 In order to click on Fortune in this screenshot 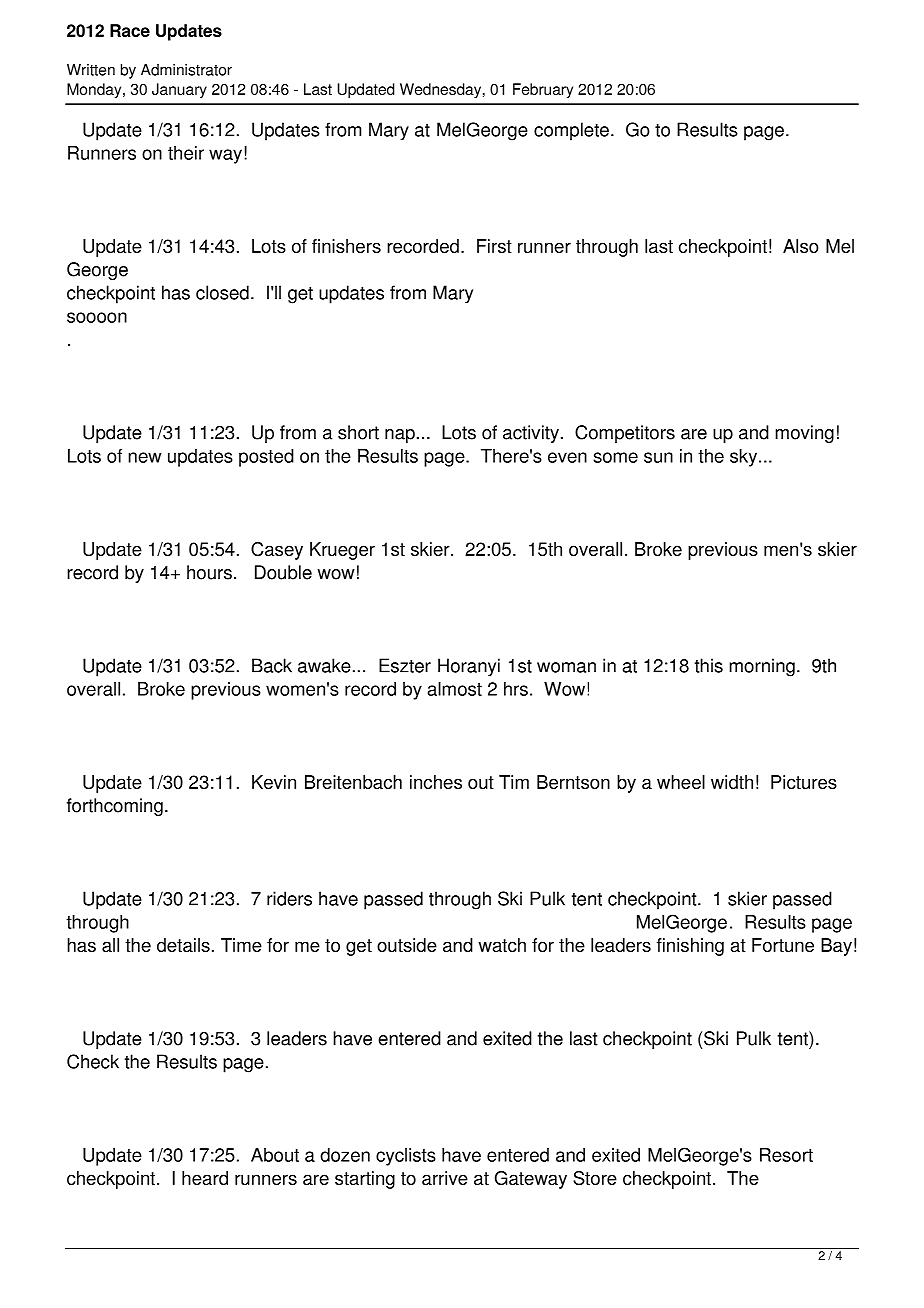, I will do `click(783, 945)`.
